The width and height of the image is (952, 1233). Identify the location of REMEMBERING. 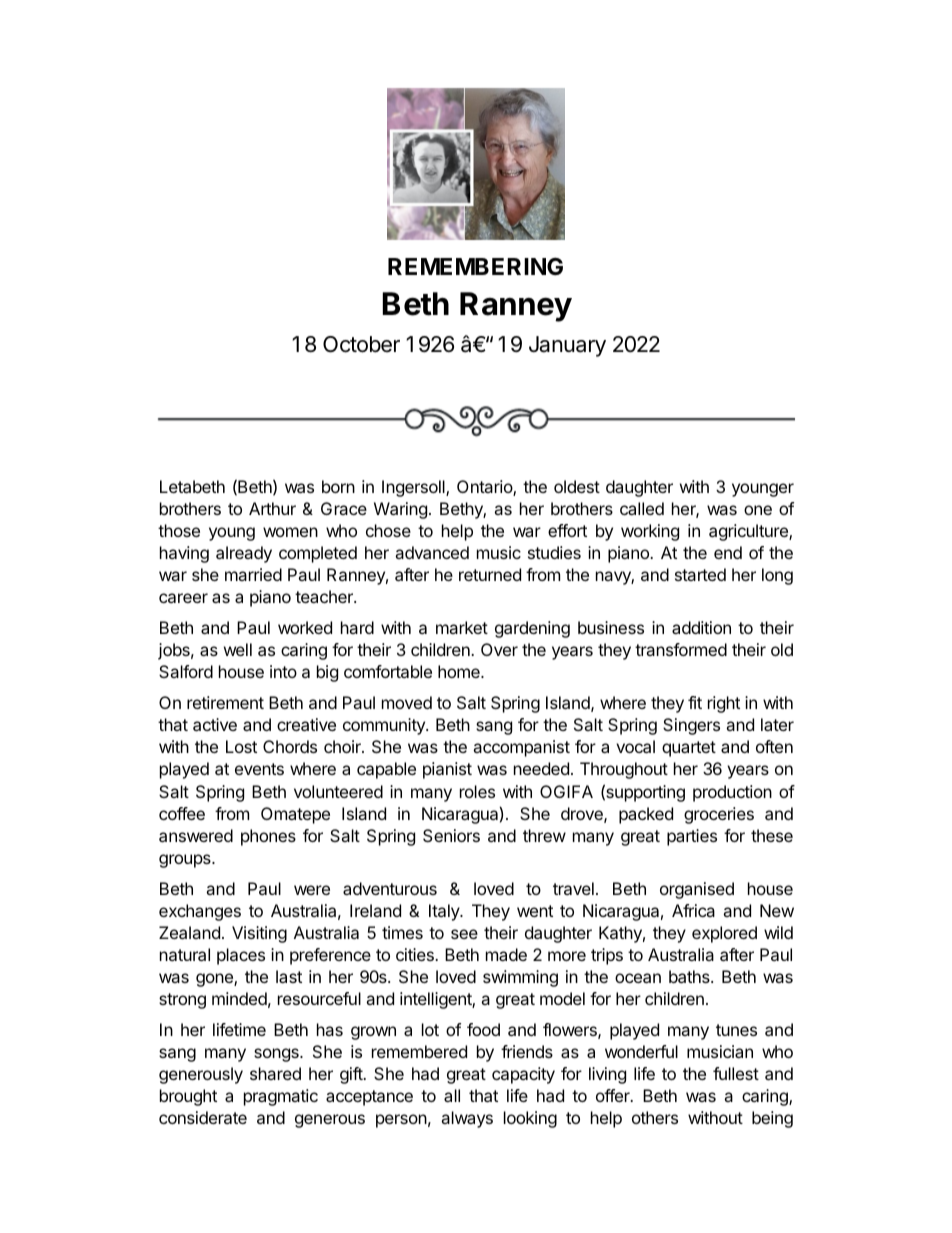
(475, 266).
